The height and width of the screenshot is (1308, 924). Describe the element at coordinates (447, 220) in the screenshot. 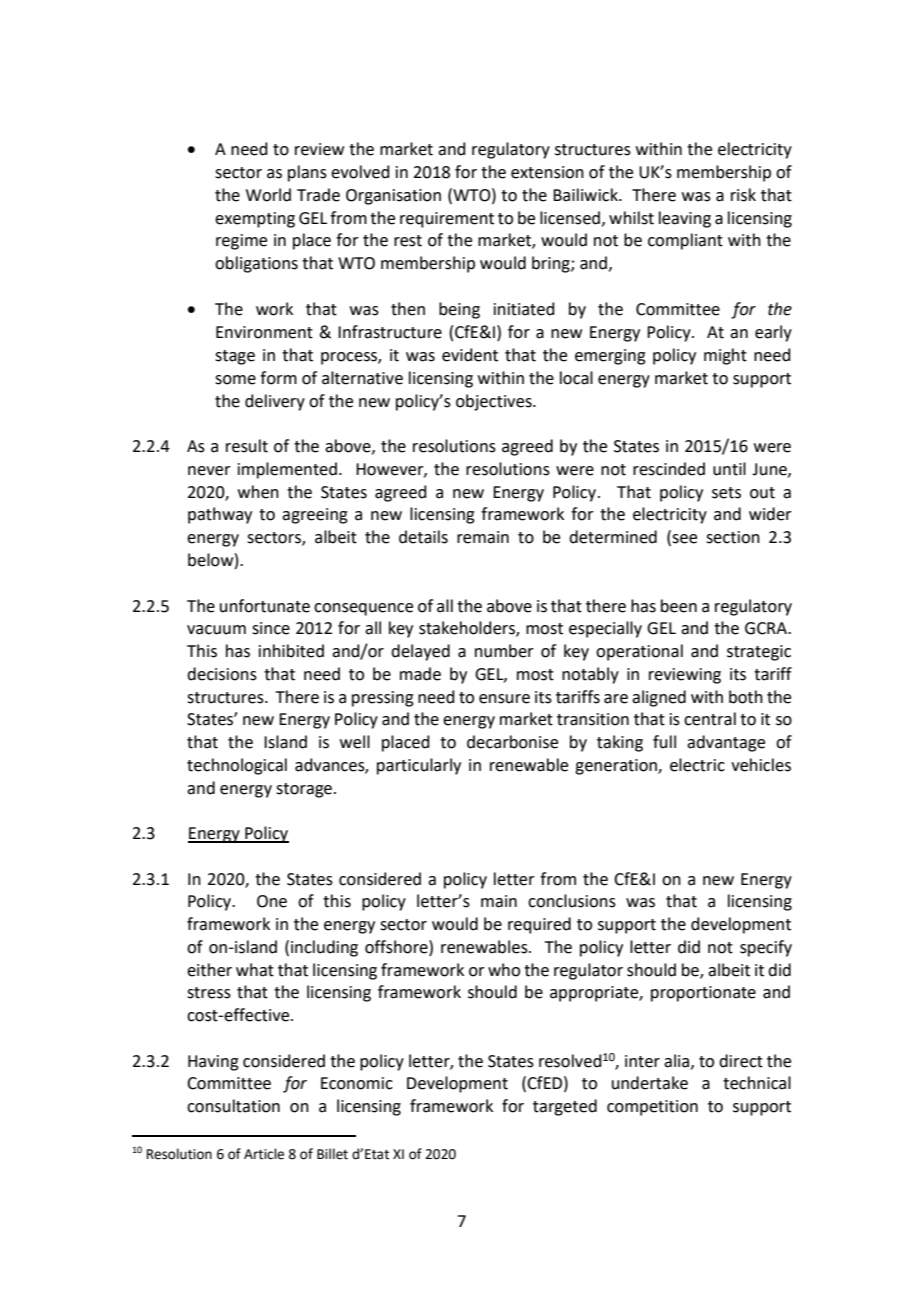

I see `requirement` at that location.
